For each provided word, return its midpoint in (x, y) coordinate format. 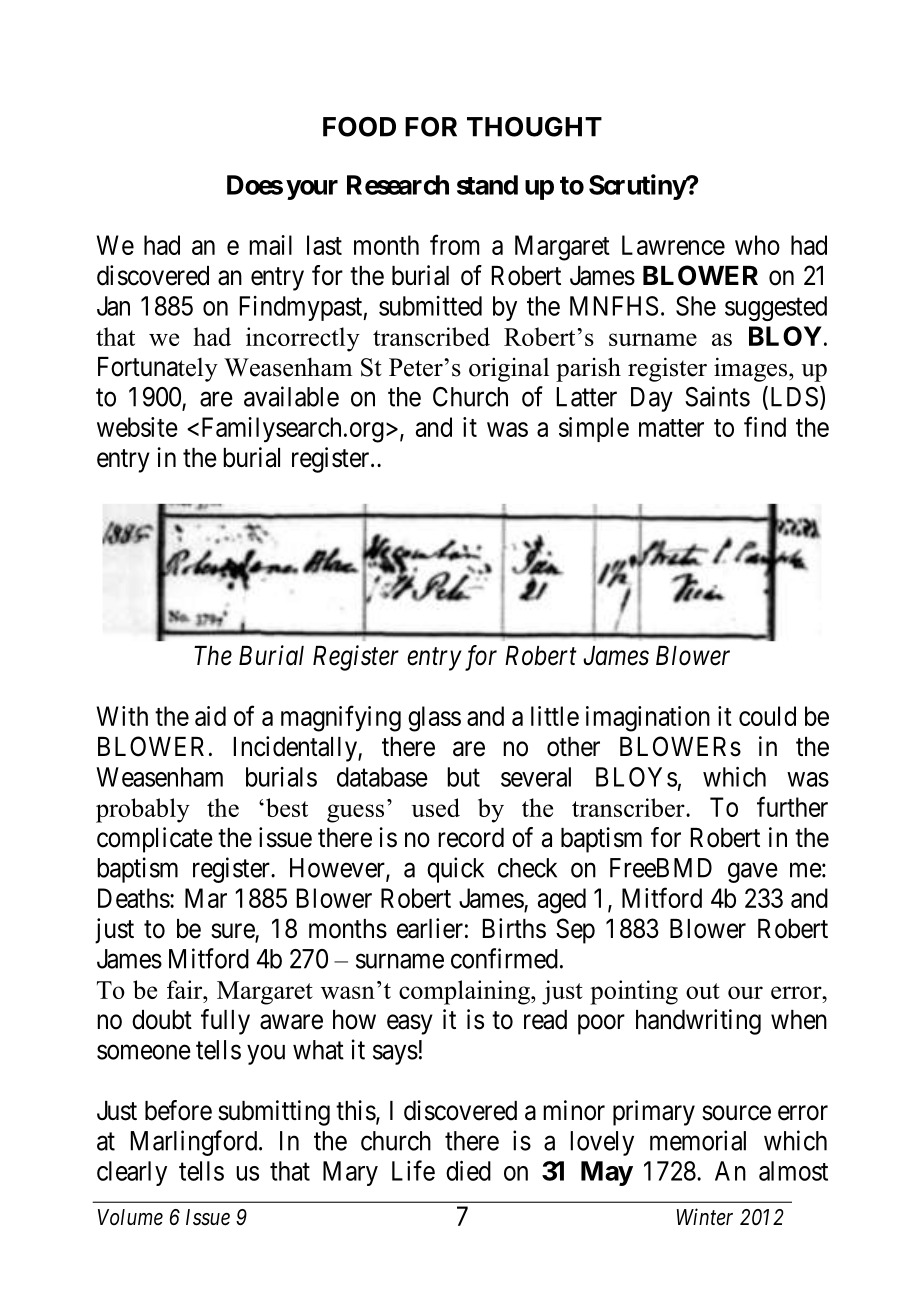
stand (487, 185)
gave (753, 873)
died (468, 1170)
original (509, 369)
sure (233, 932)
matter (671, 428)
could (767, 716)
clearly (132, 1173)
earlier (430, 928)
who (757, 245)
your (312, 190)
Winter (705, 1217)
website (137, 427)
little (555, 716)
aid (210, 716)
